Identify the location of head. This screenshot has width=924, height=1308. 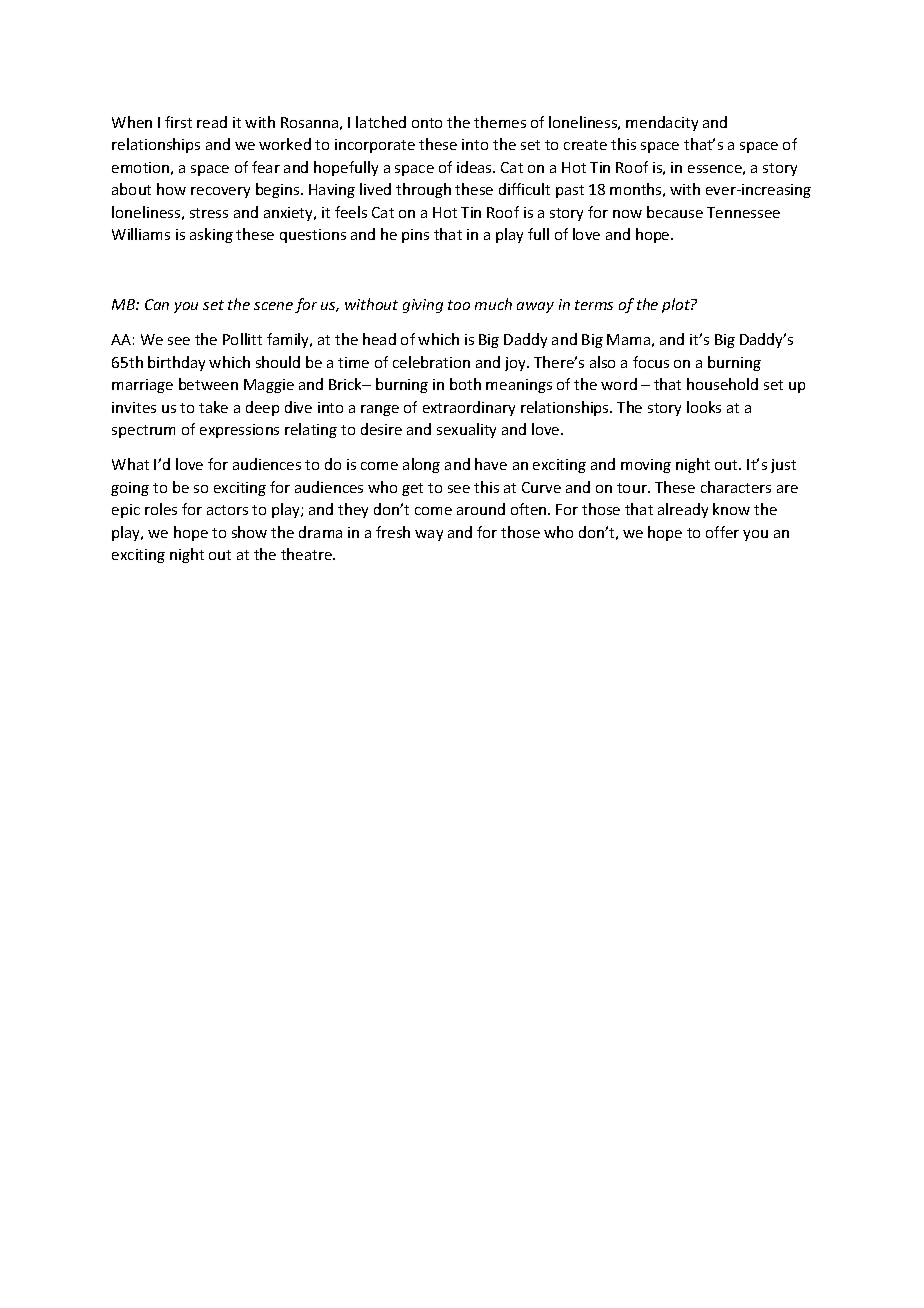
(379, 339).
